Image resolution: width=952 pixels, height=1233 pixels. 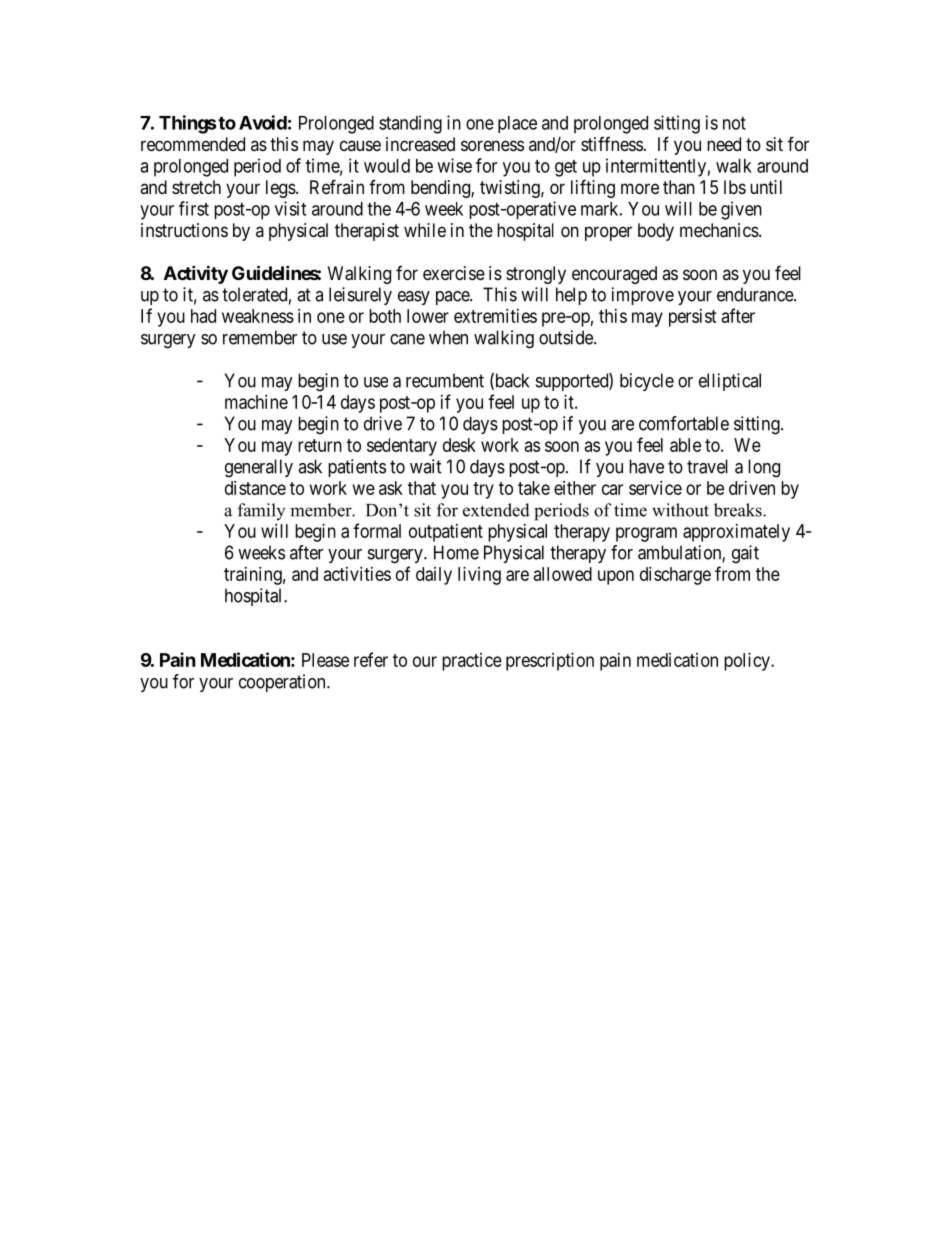 What do you see at coordinates (456, 552) in the screenshot?
I see `Home` at bounding box center [456, 552].
